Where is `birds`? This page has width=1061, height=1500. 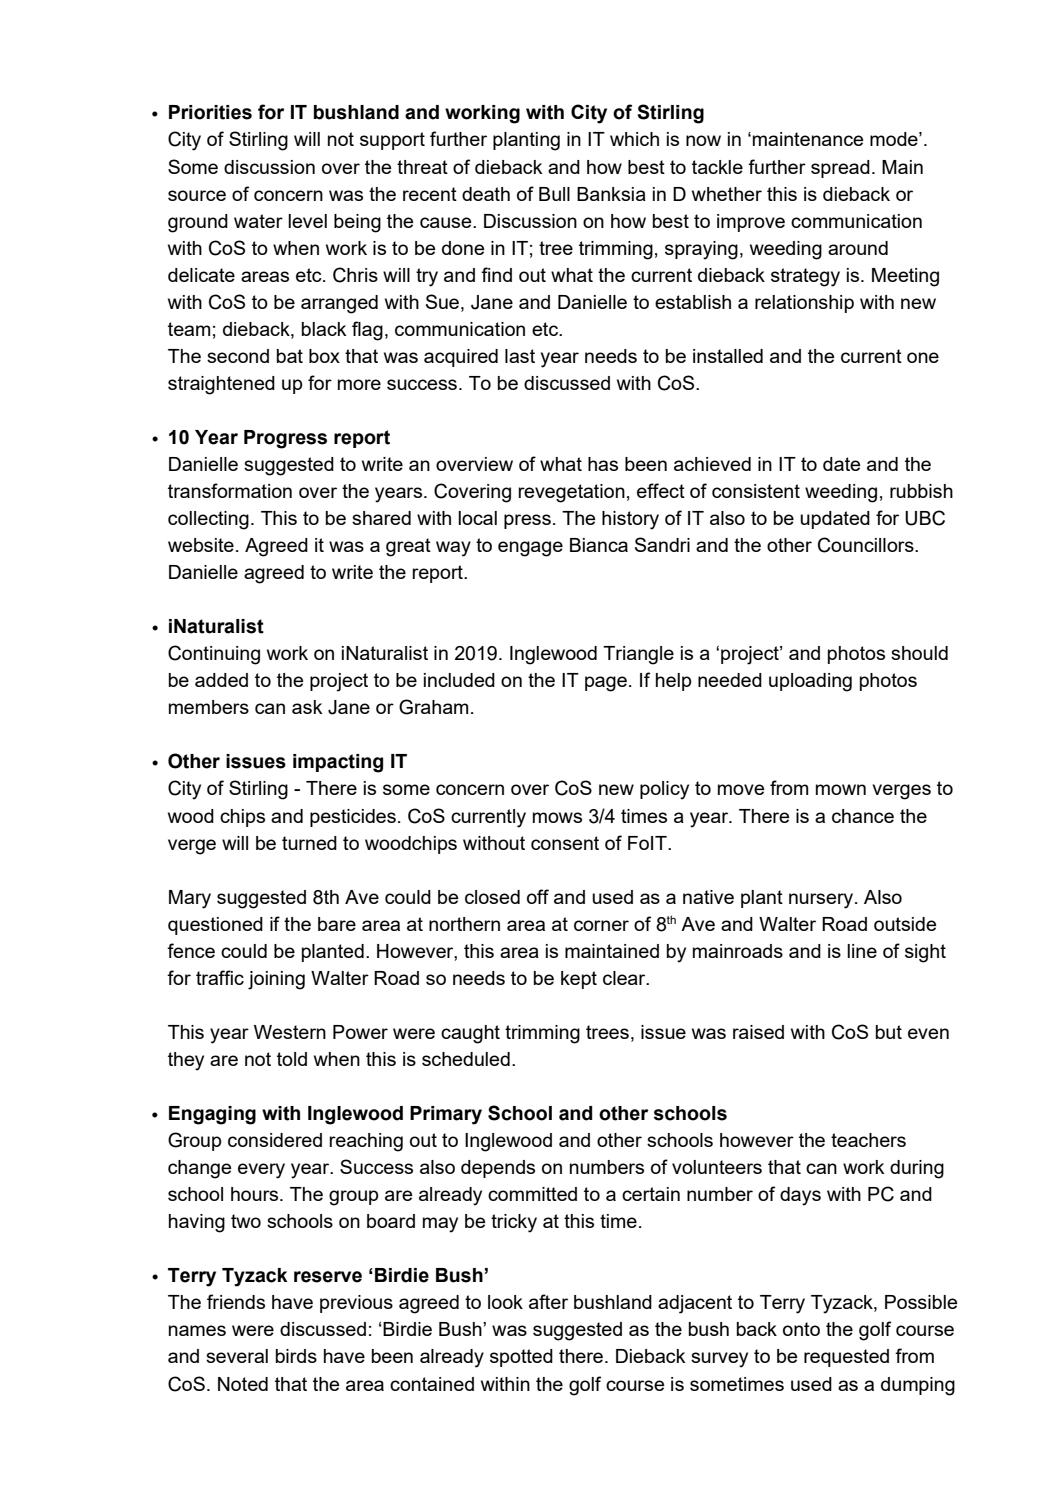 birds is located at coordinates (296, 1356).
